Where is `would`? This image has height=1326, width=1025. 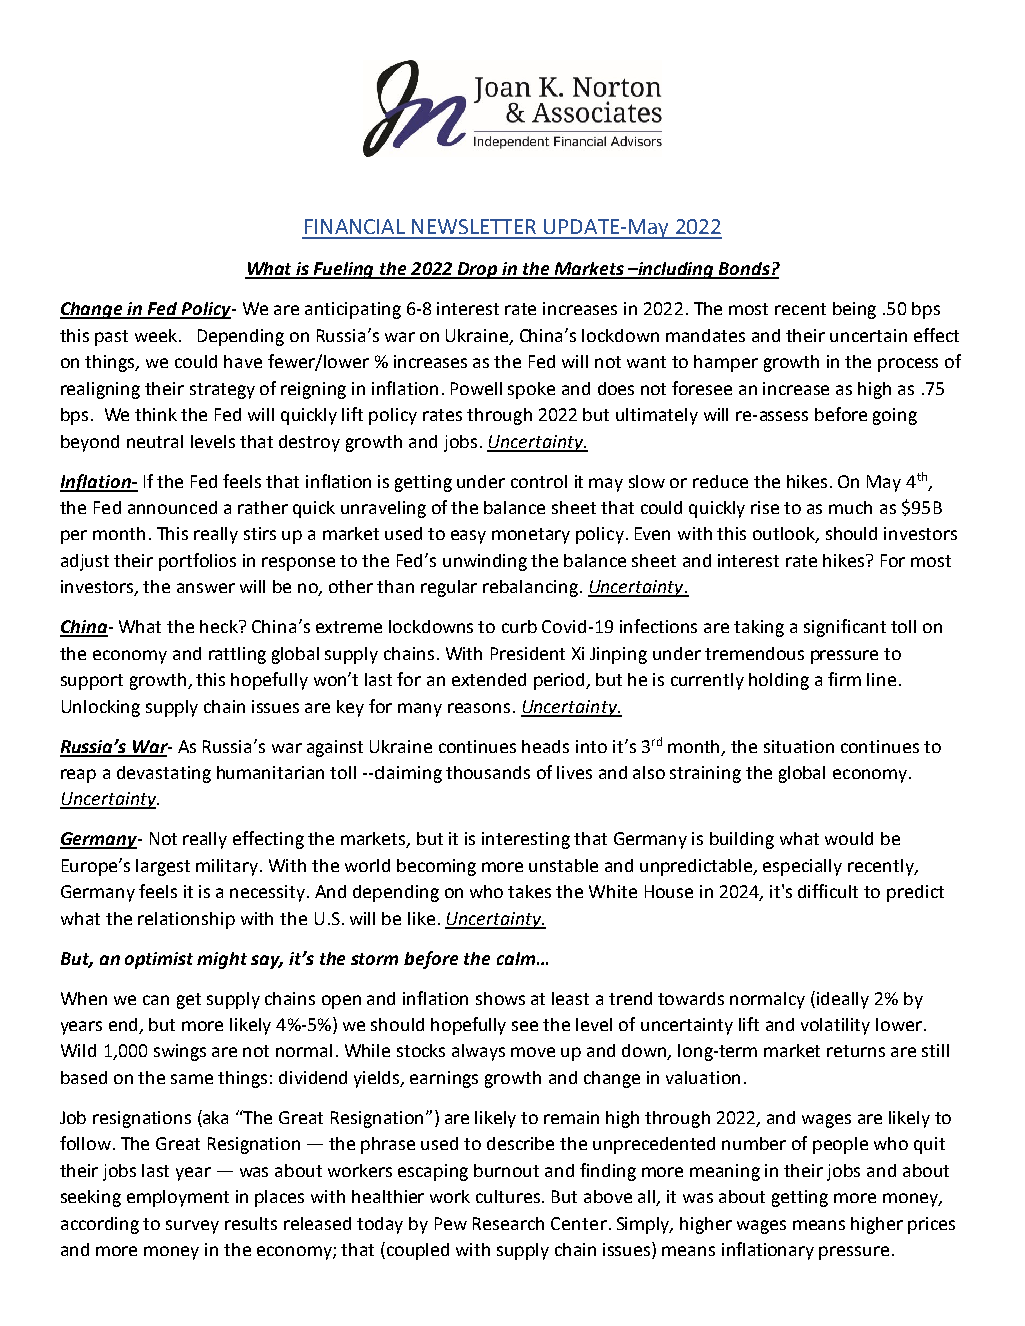 would is located at coordinates (849, 838).
